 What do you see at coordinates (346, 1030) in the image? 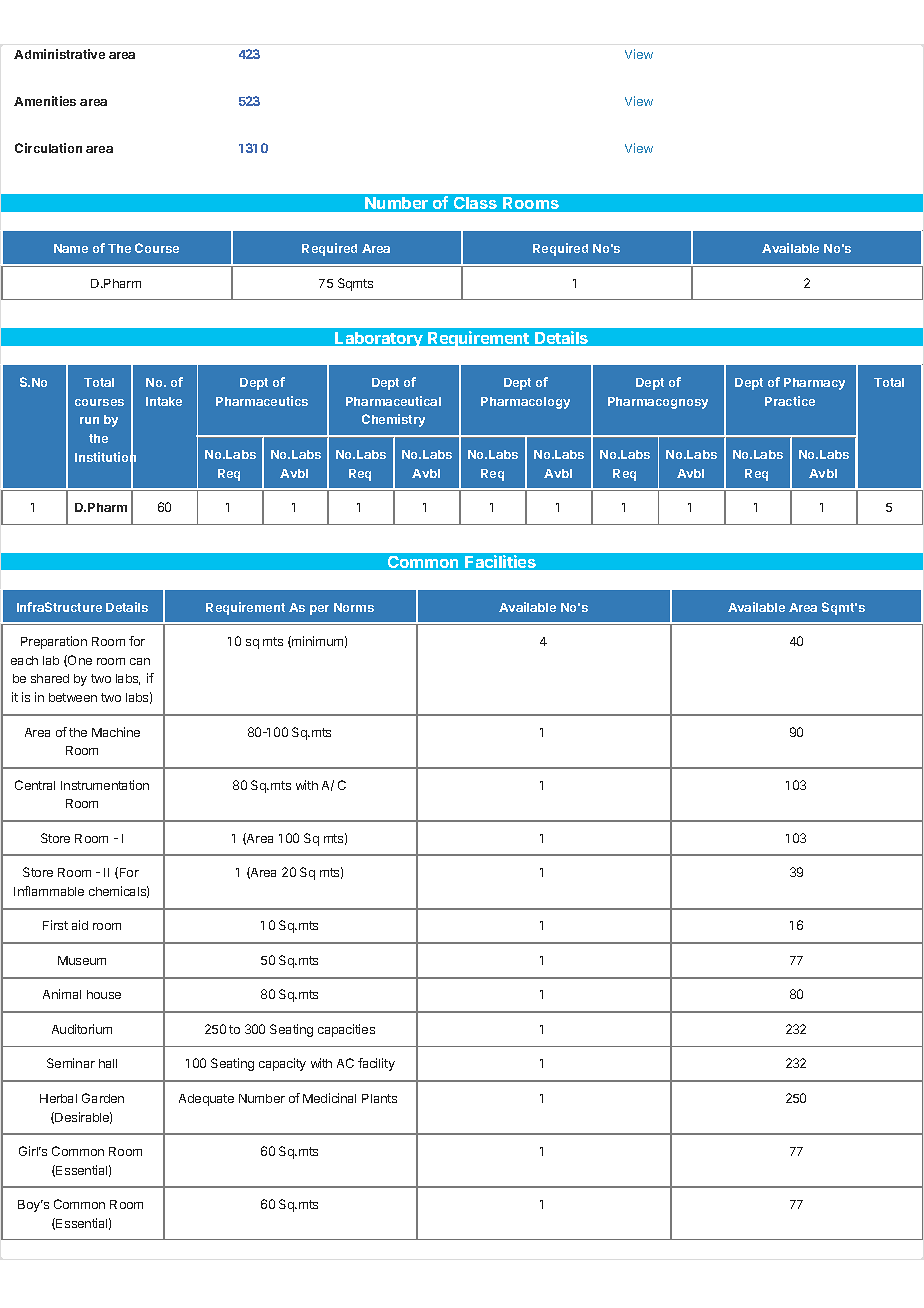
I see `capacities` at bounding box center [346, 1030].
